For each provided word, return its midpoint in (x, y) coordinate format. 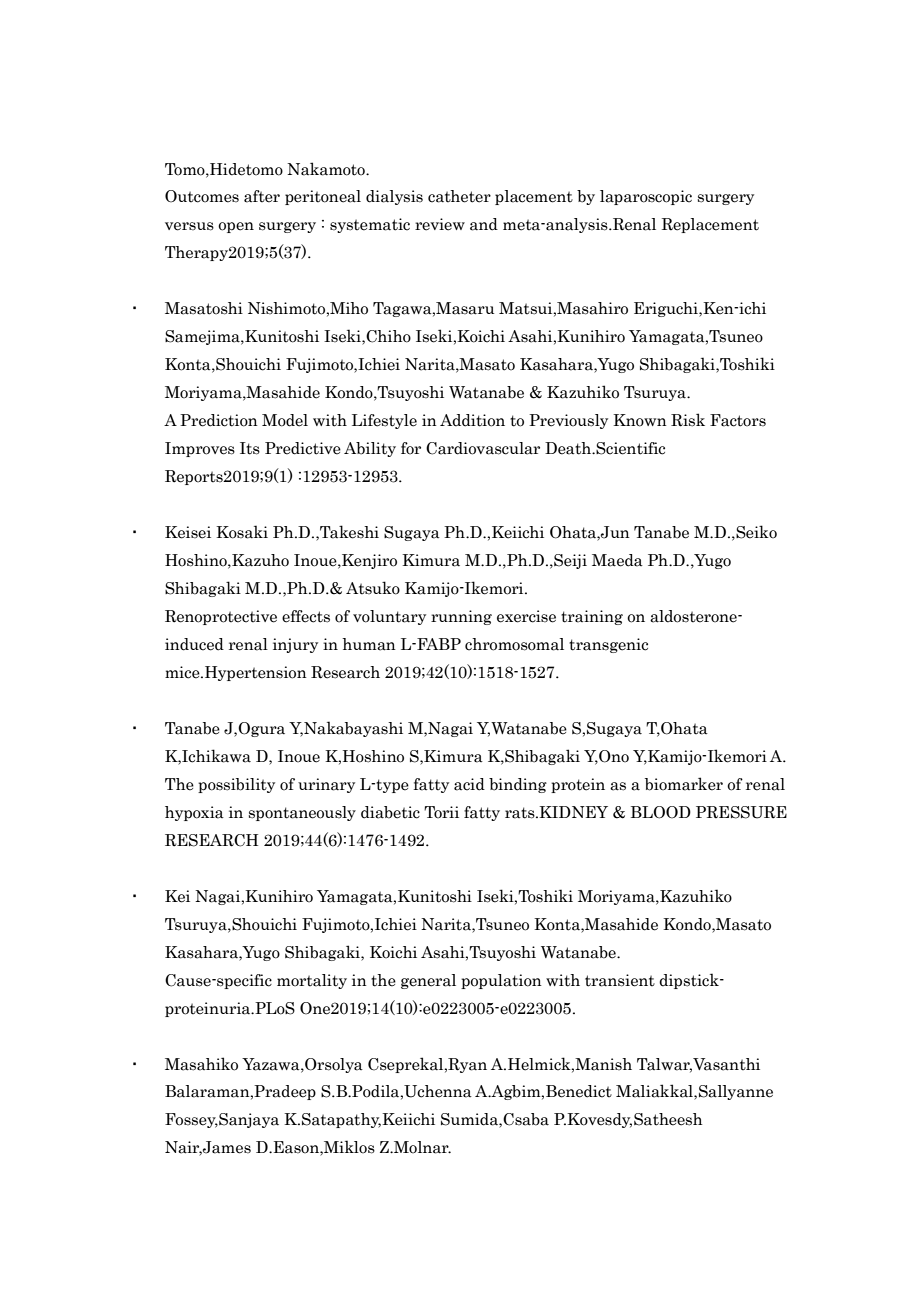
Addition (472, 420)
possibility (236, 785)
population (501, 981)
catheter (459, 196)
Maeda (617, 560)
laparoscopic (646, 197)
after (262, 196)
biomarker (684, 784)
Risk (688, 420)
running (461, 617)
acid (469, 784)
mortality (312, 981)
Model (285, 420)
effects (306, 616)
